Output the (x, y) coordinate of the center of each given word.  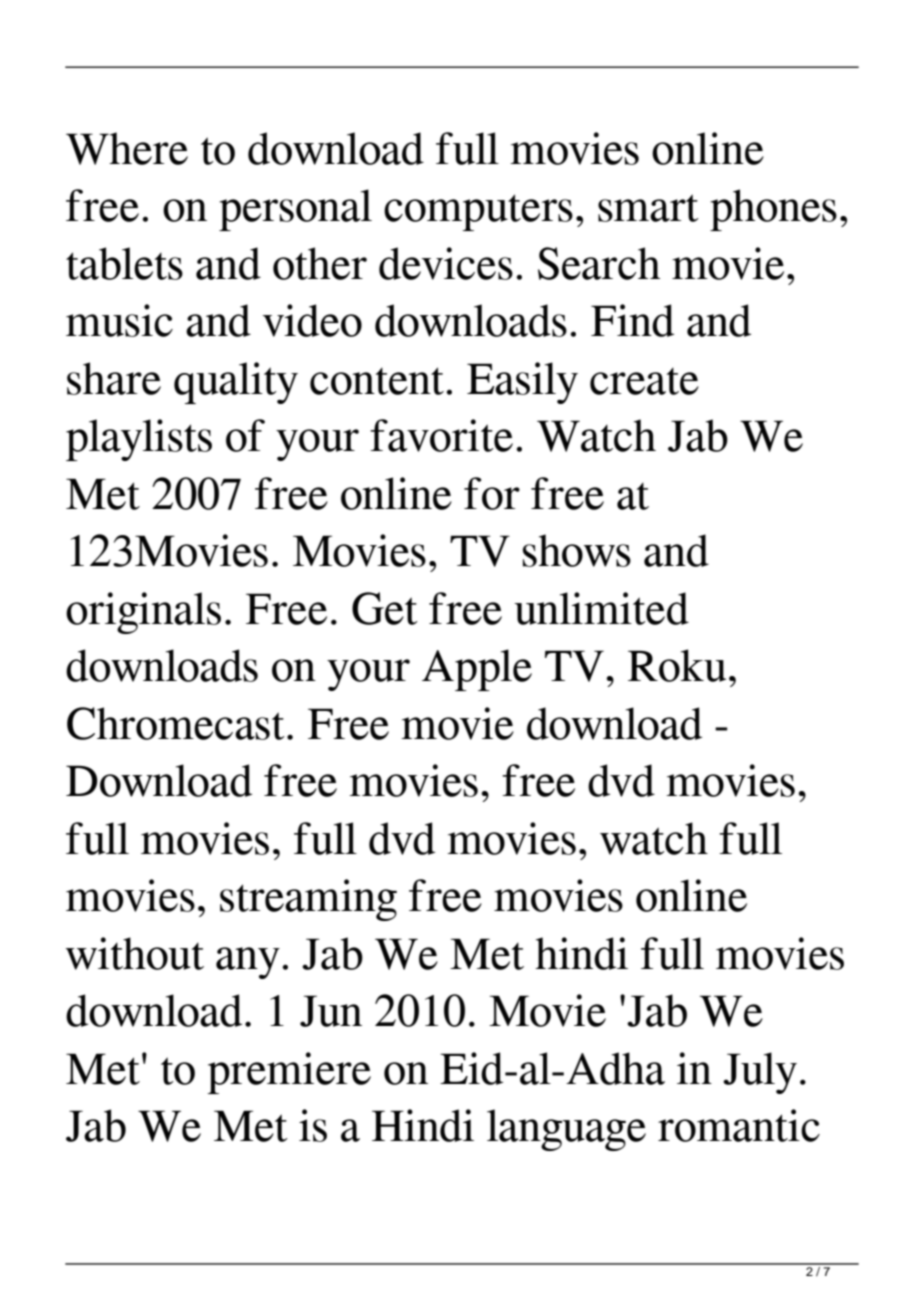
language (566, 1130)
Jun (331, 1011)
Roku (677, 665)
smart (648, 208)
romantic (739, 1125)
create (644, 381)
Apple (477, 670)
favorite (441, 435)
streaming (308, 900)
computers (478, 212)
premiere (289, 1073)
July (760, 1073)
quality (236, 383)
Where (127, 148)
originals (143, 613)
